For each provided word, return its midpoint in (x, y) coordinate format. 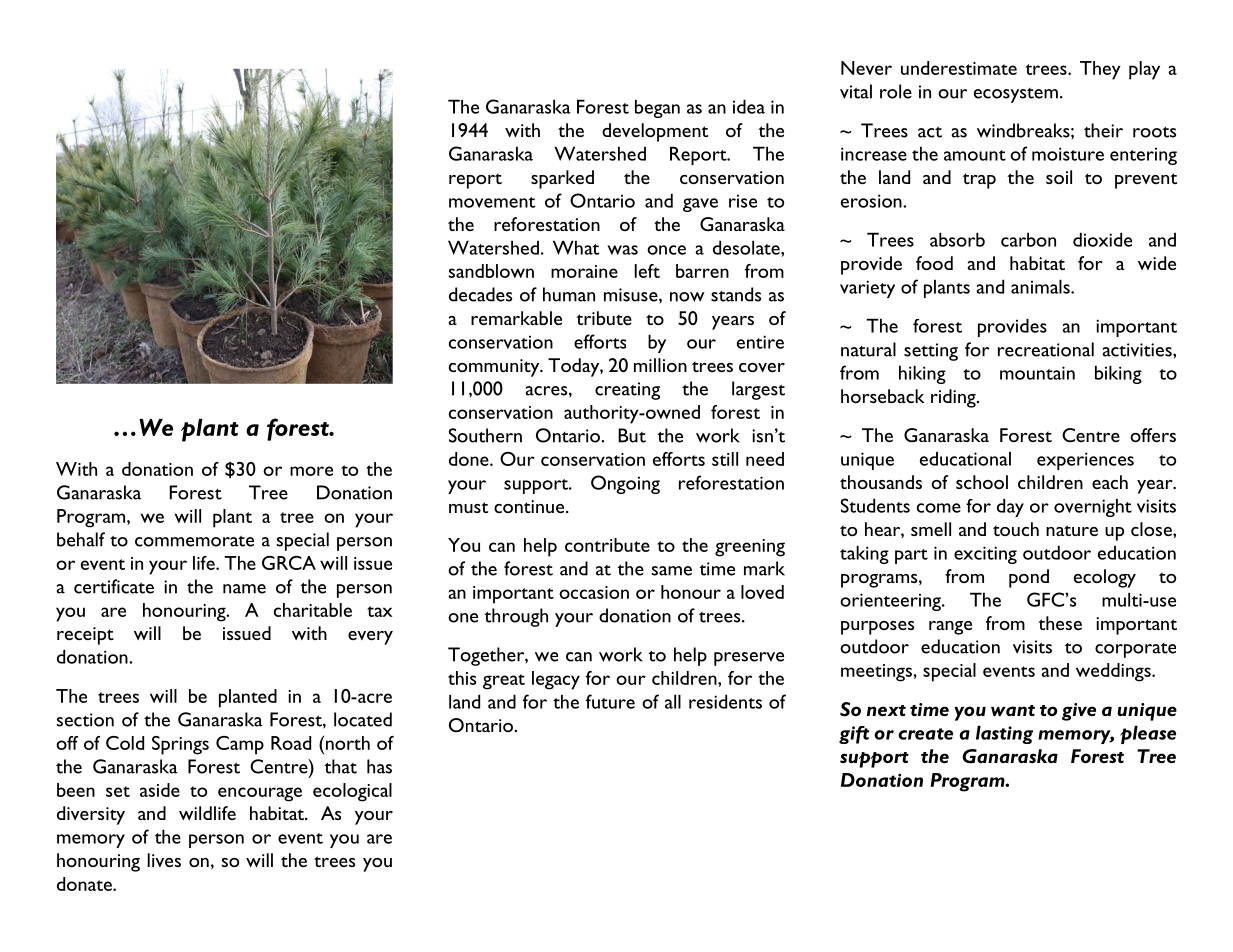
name (244, 589)
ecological (352, 792)
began (657, 108)
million (660, 365)
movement (492, 202)
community (495, 368)
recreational (1046, 349)
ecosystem (1016, 95)
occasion (594, 592)
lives (164, 860)
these (1060, 623)
